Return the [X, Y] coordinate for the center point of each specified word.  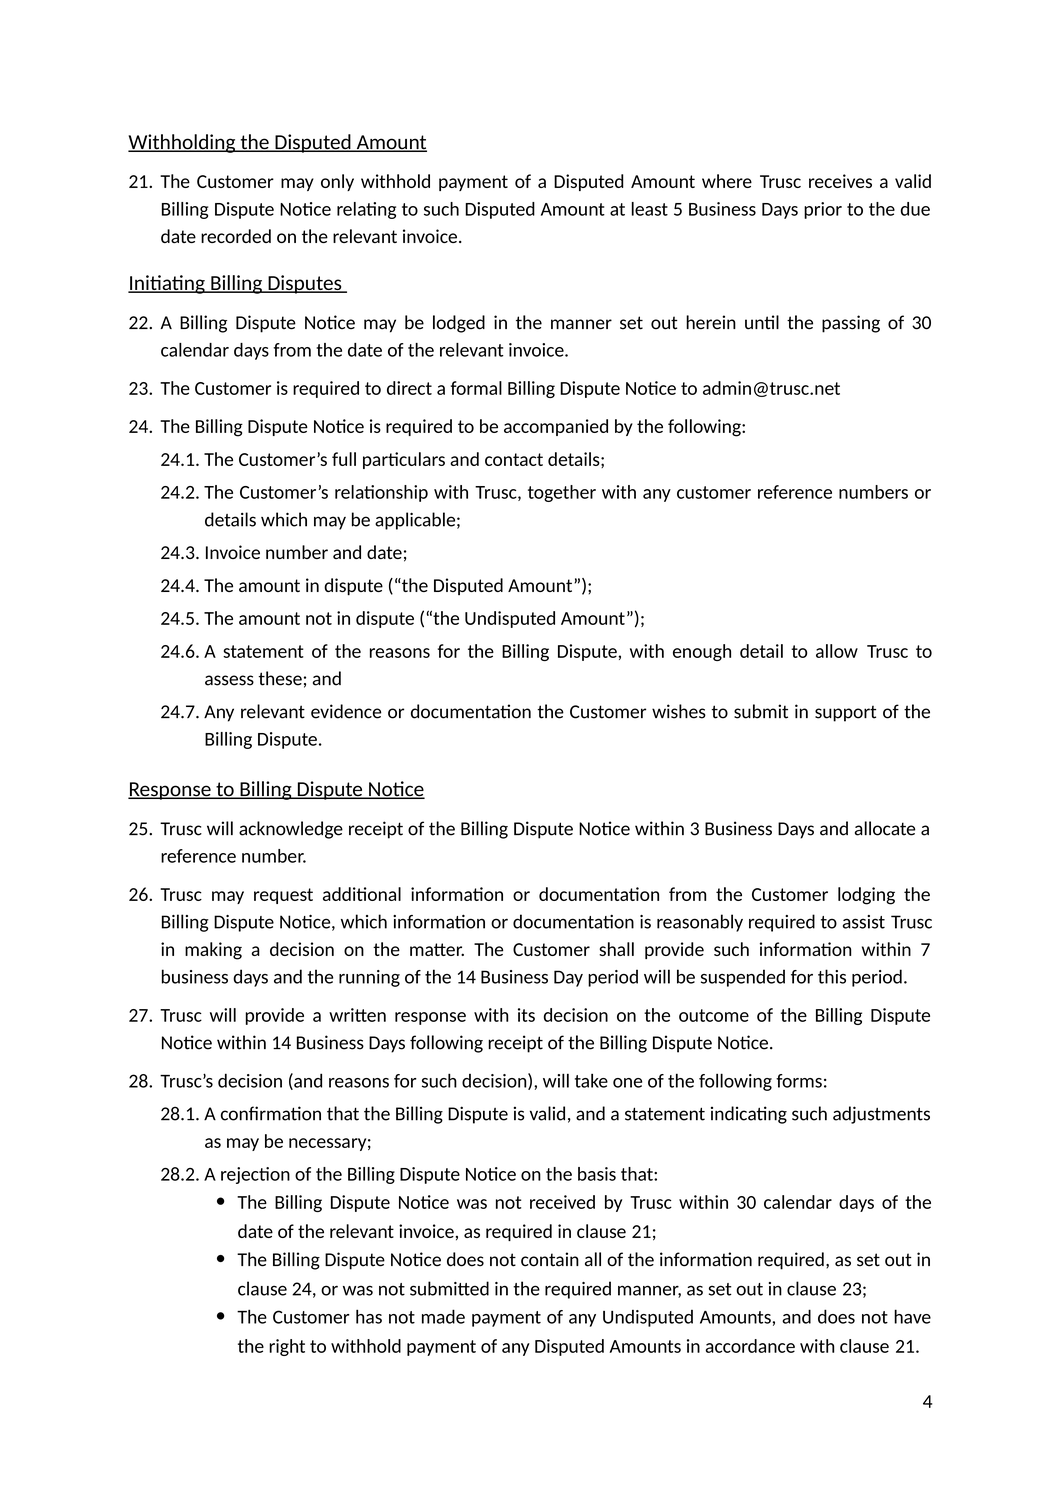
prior [823, 210]
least [650, 209]
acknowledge [291, 830]
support [845, 714]
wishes [679, 711]
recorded [236, 236]
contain [550, 1259]
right [287, 1347]
